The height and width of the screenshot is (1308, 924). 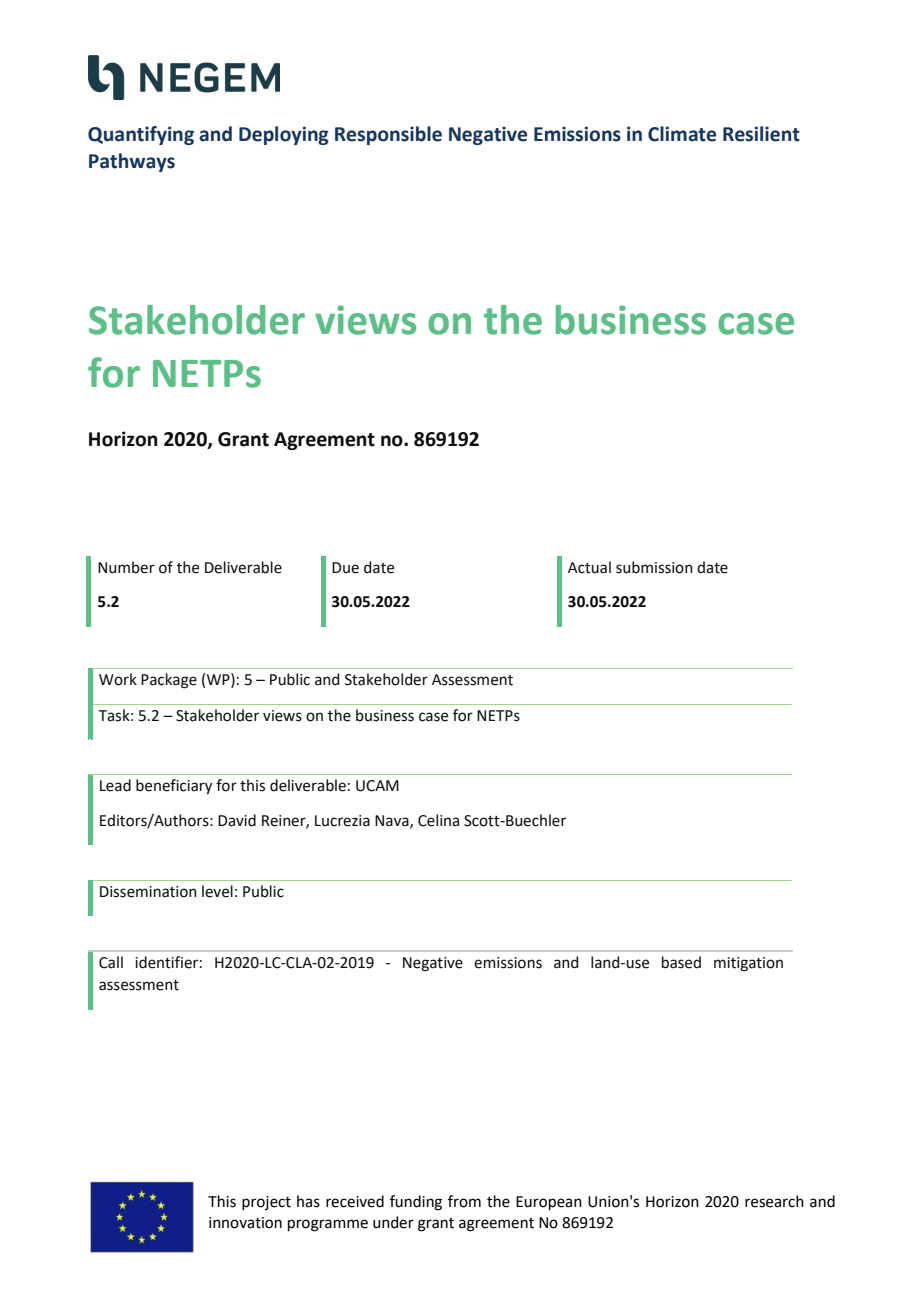 I want to click on Celina, so click(x=438, y=820).
